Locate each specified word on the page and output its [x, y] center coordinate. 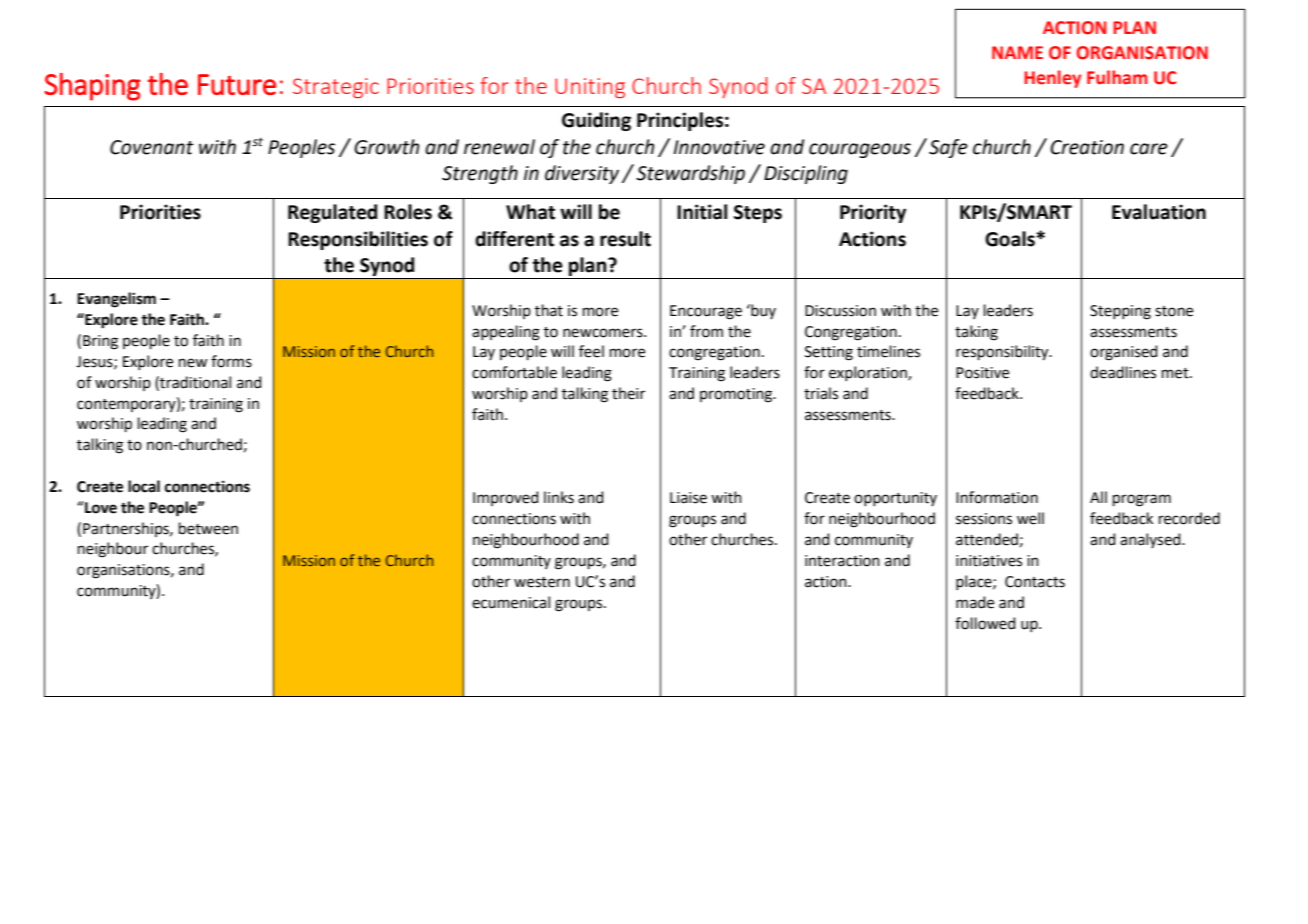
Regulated [332, 213]
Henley [1053, 79]
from [706, 331]
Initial [702, 212]
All [1098, 497]
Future [237, 84]
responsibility [1003, 353]
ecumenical [511, 602]
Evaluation [1159, 212]
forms [231, 361]
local [144, 486]
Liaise [688, 498]
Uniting [590, 88]
